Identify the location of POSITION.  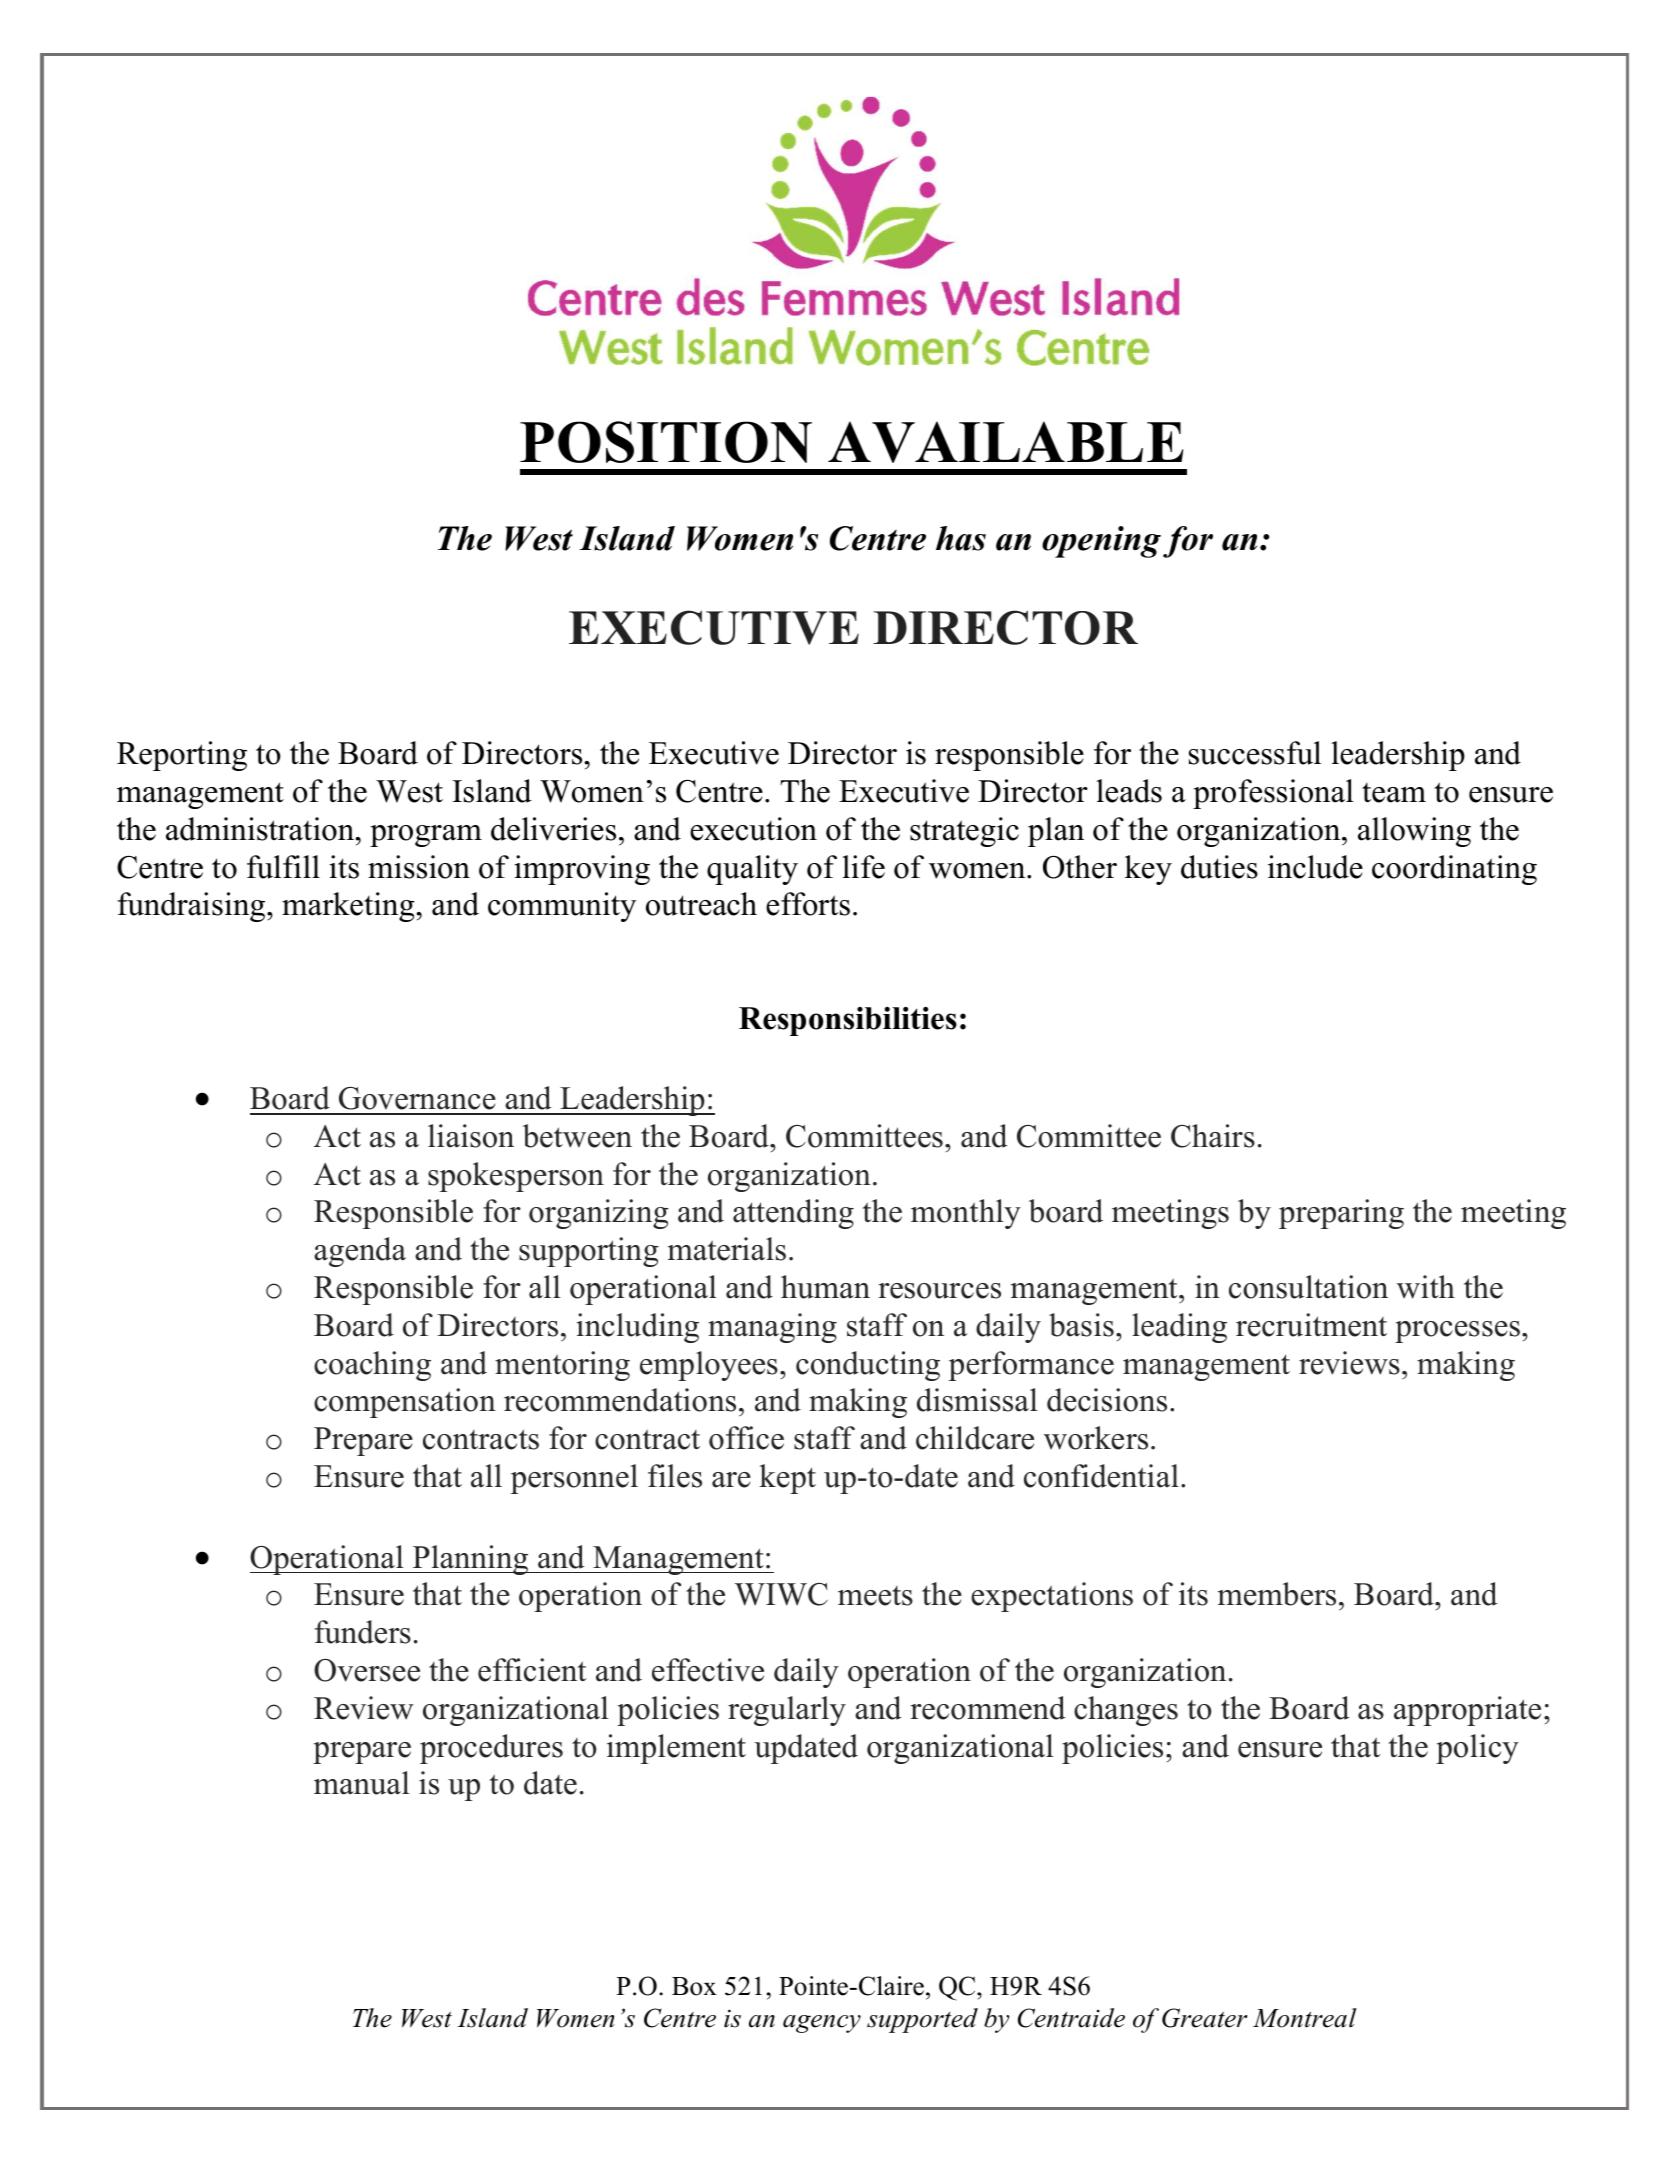
(666, 442).
